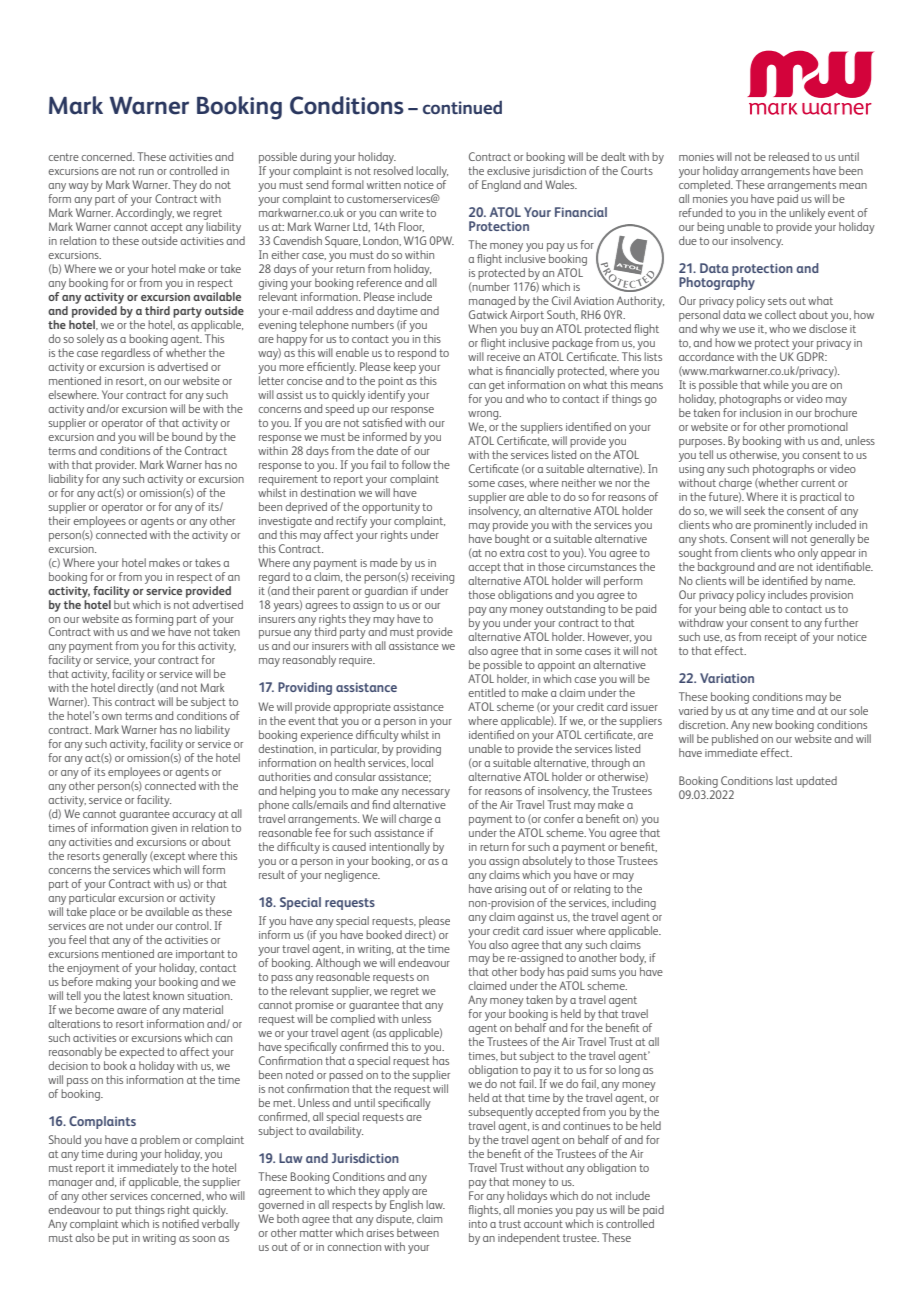 The image size is (924, 1308). What do you see at coordinates (634, 904) in the image?
I see `including` at bounding box center [634, 904].
